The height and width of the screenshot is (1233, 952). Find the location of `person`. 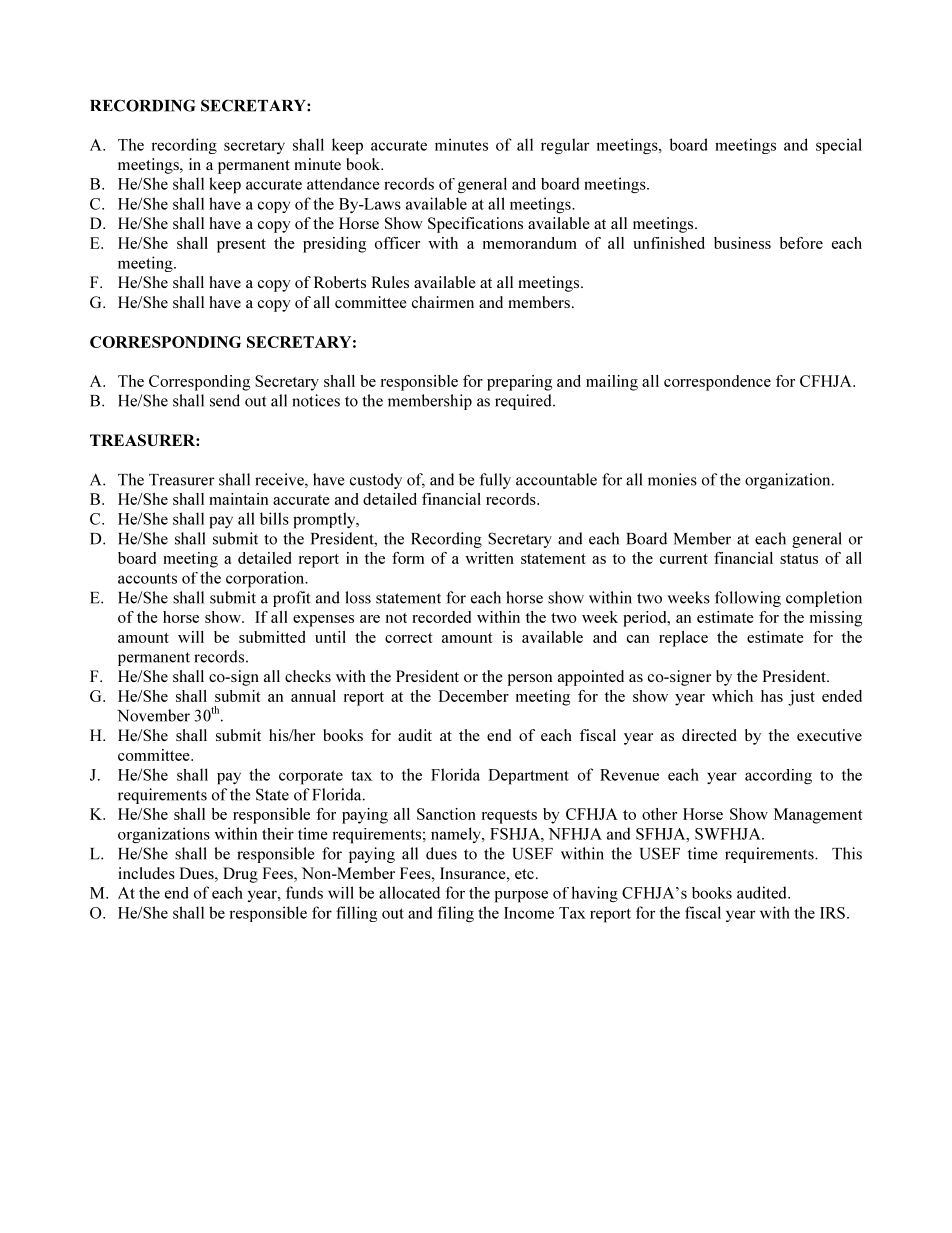

person is located at coordinates (530, 680).
